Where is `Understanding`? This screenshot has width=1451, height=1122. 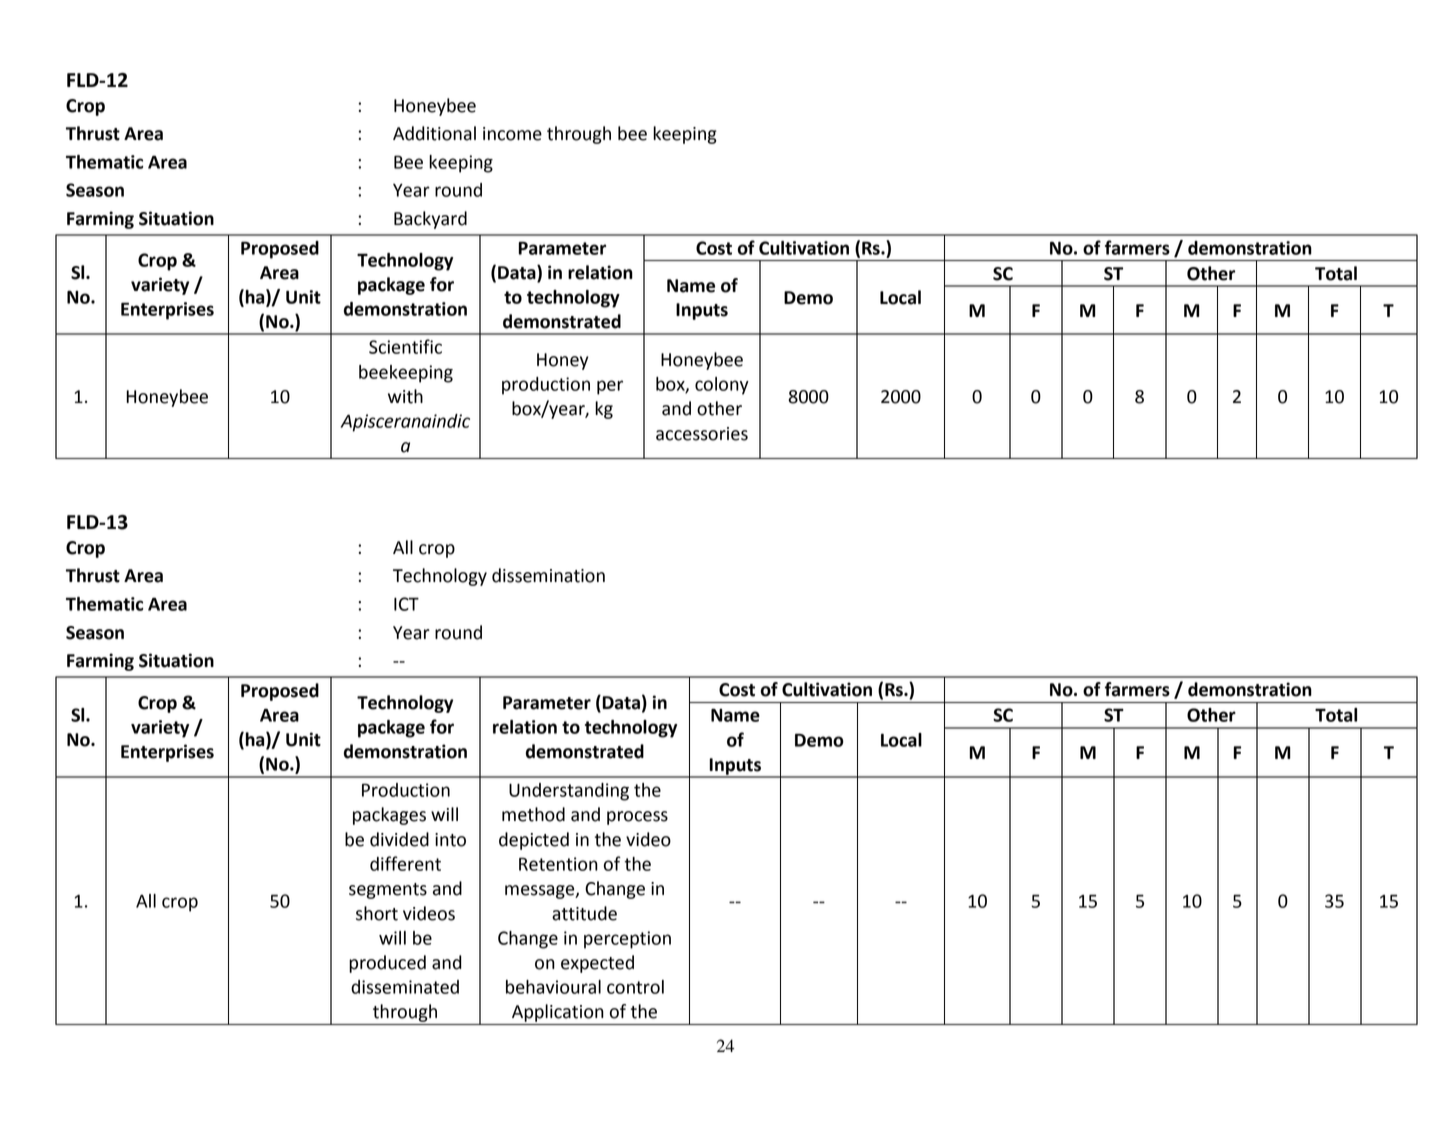 Understanding is located at coordinates (569, 792).
